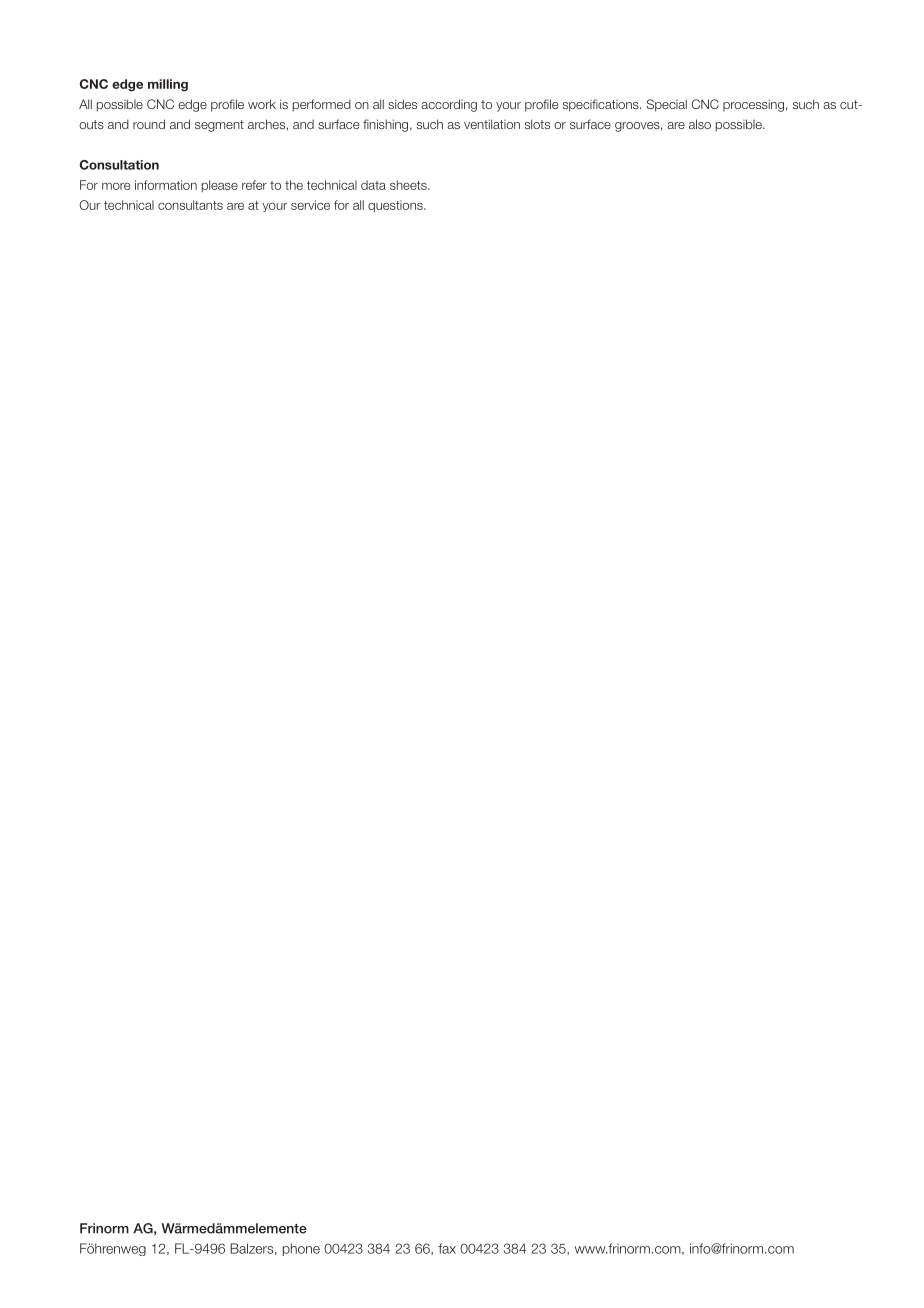 This screenshot has width=924, height=1308. Describe the element at coordinates (219, 126) in the screenshot. I see `segment` at that location.
